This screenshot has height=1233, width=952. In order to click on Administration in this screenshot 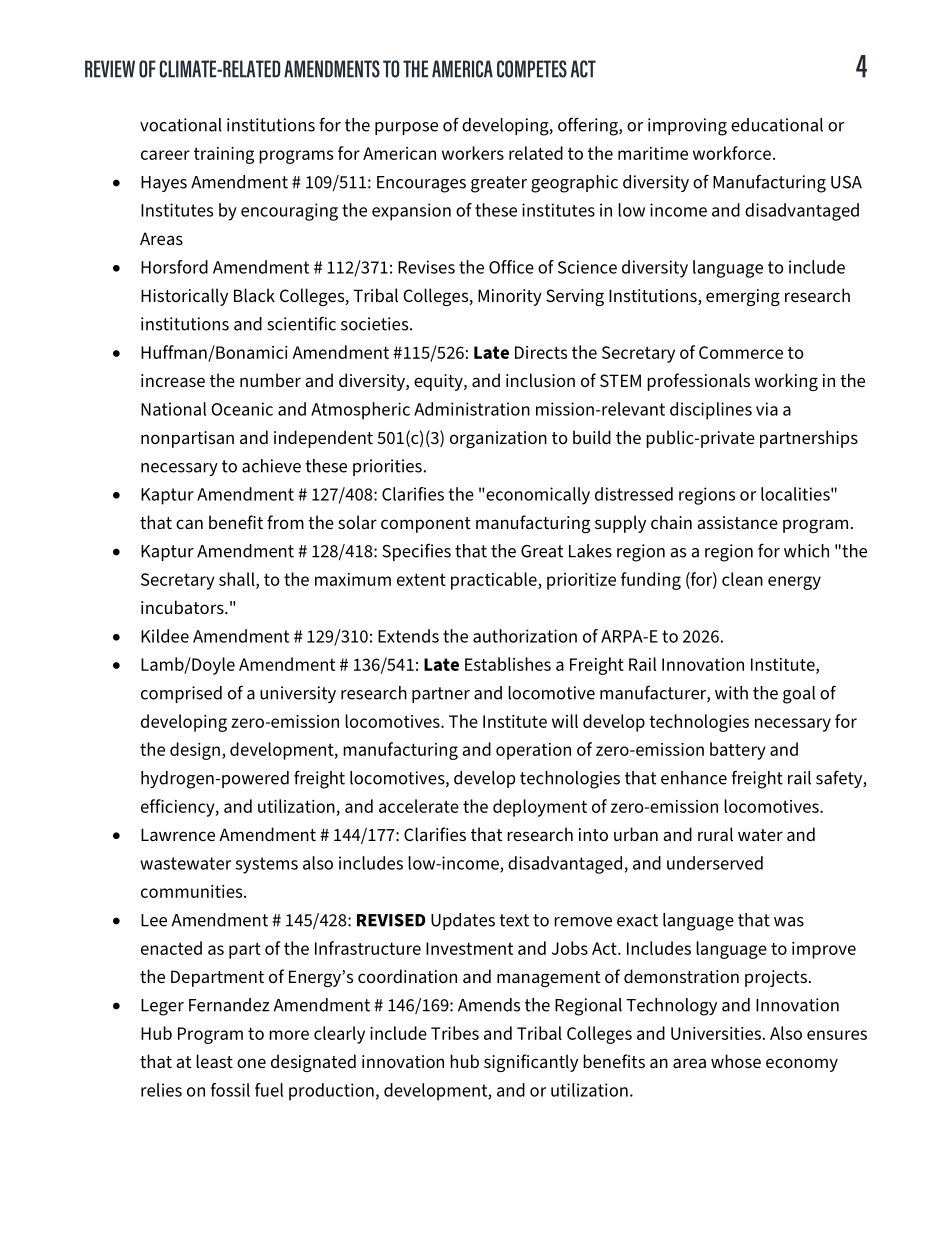, I will do `click(472, 409)`.
